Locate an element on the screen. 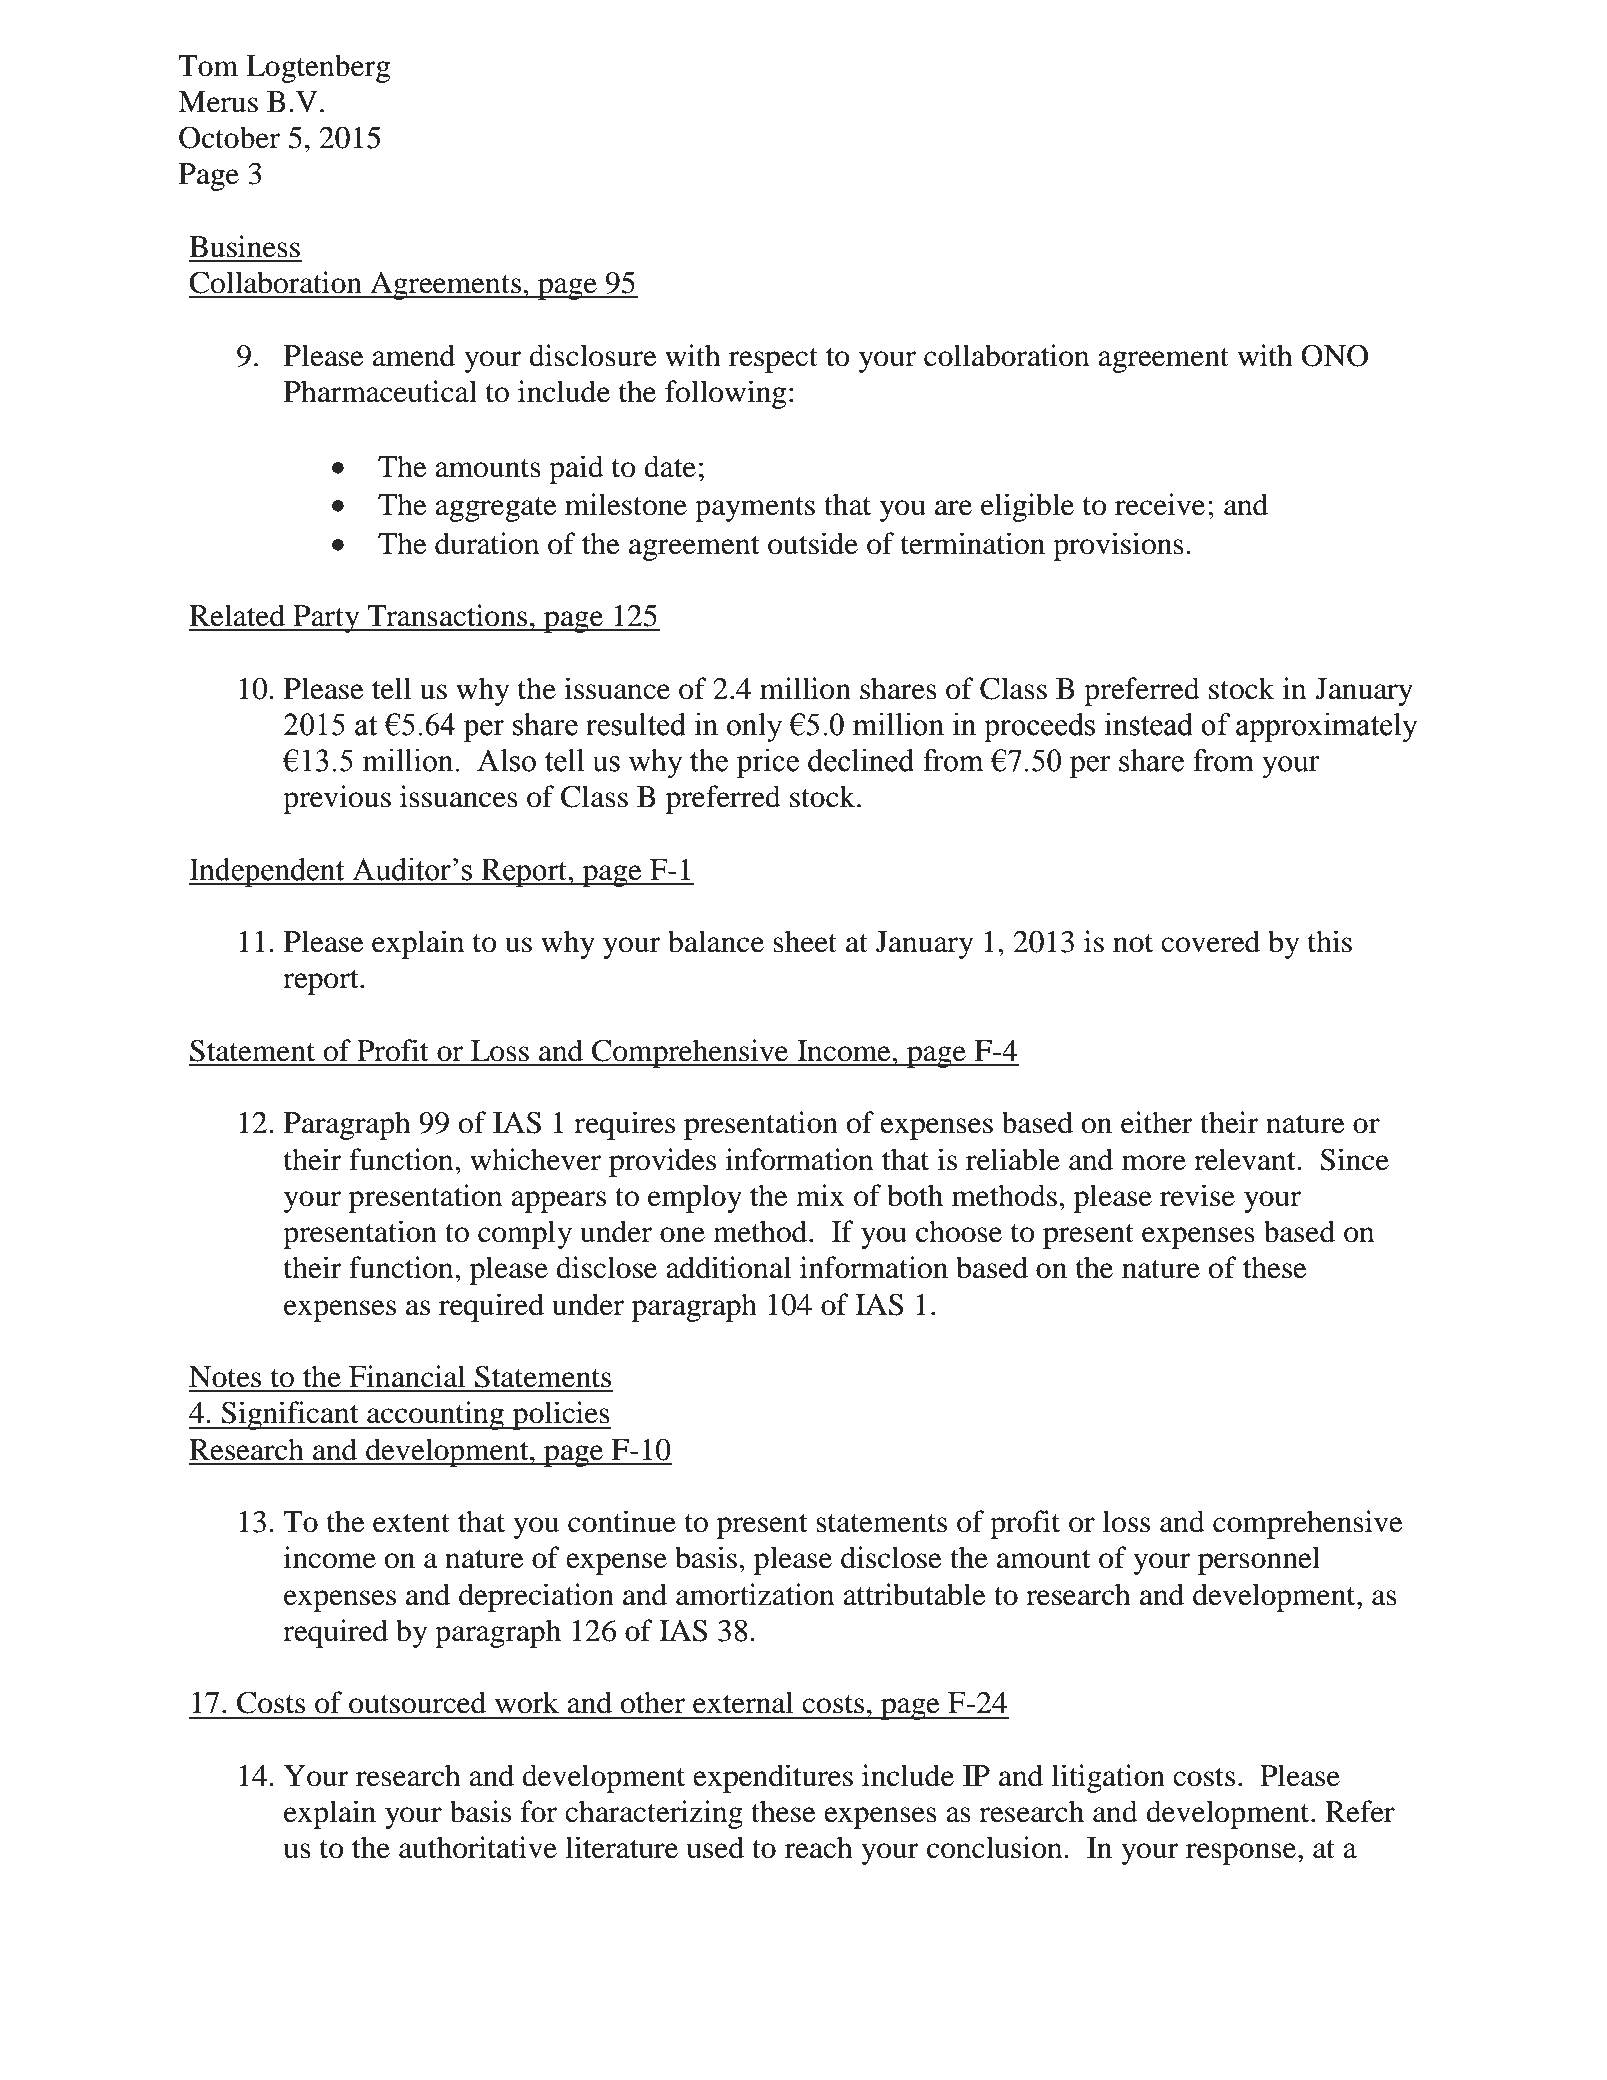 This screenshot has height=2080, width=1607. outside is located at coordinates (813, 543).
